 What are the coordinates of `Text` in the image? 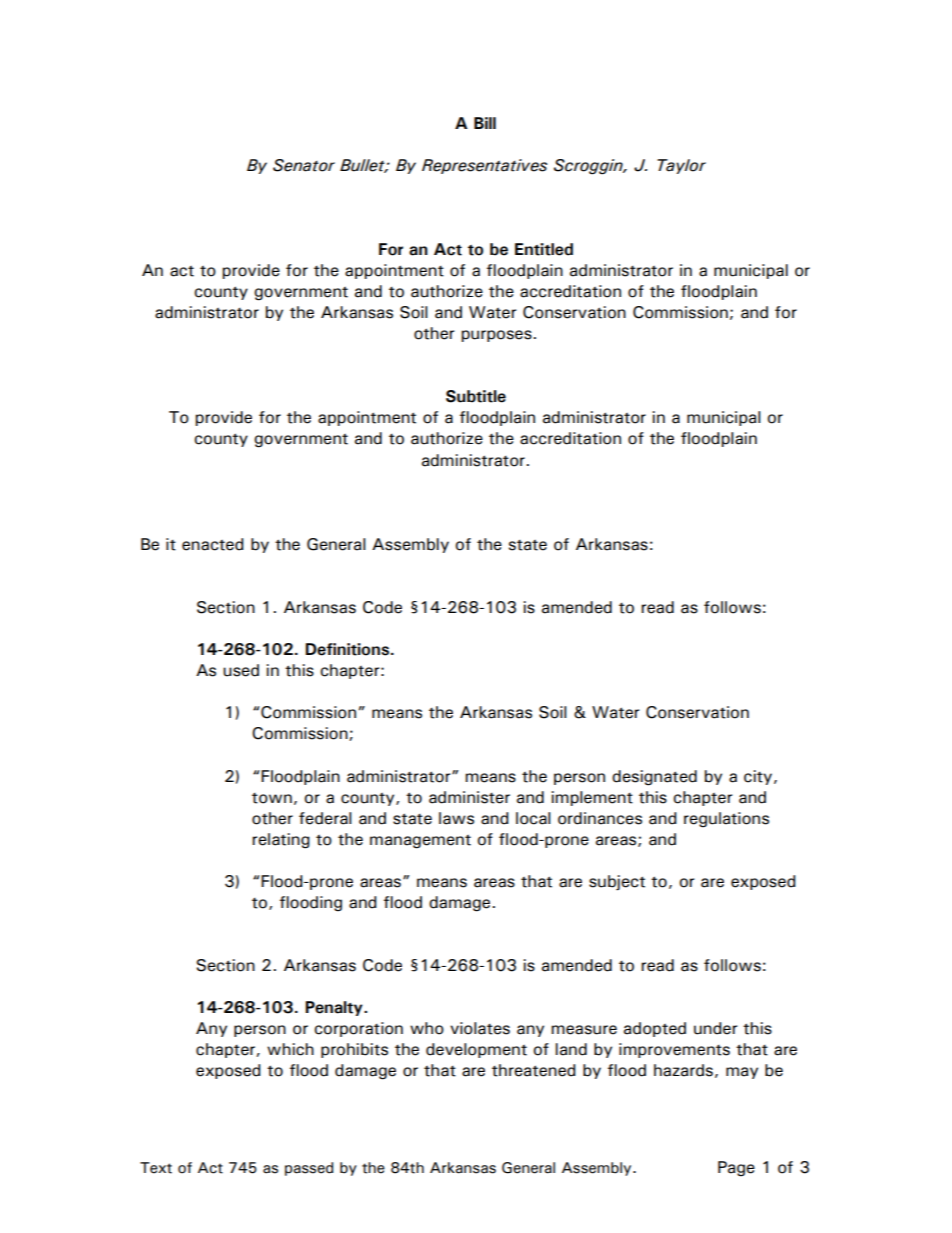 It's located at (156, 1168).
